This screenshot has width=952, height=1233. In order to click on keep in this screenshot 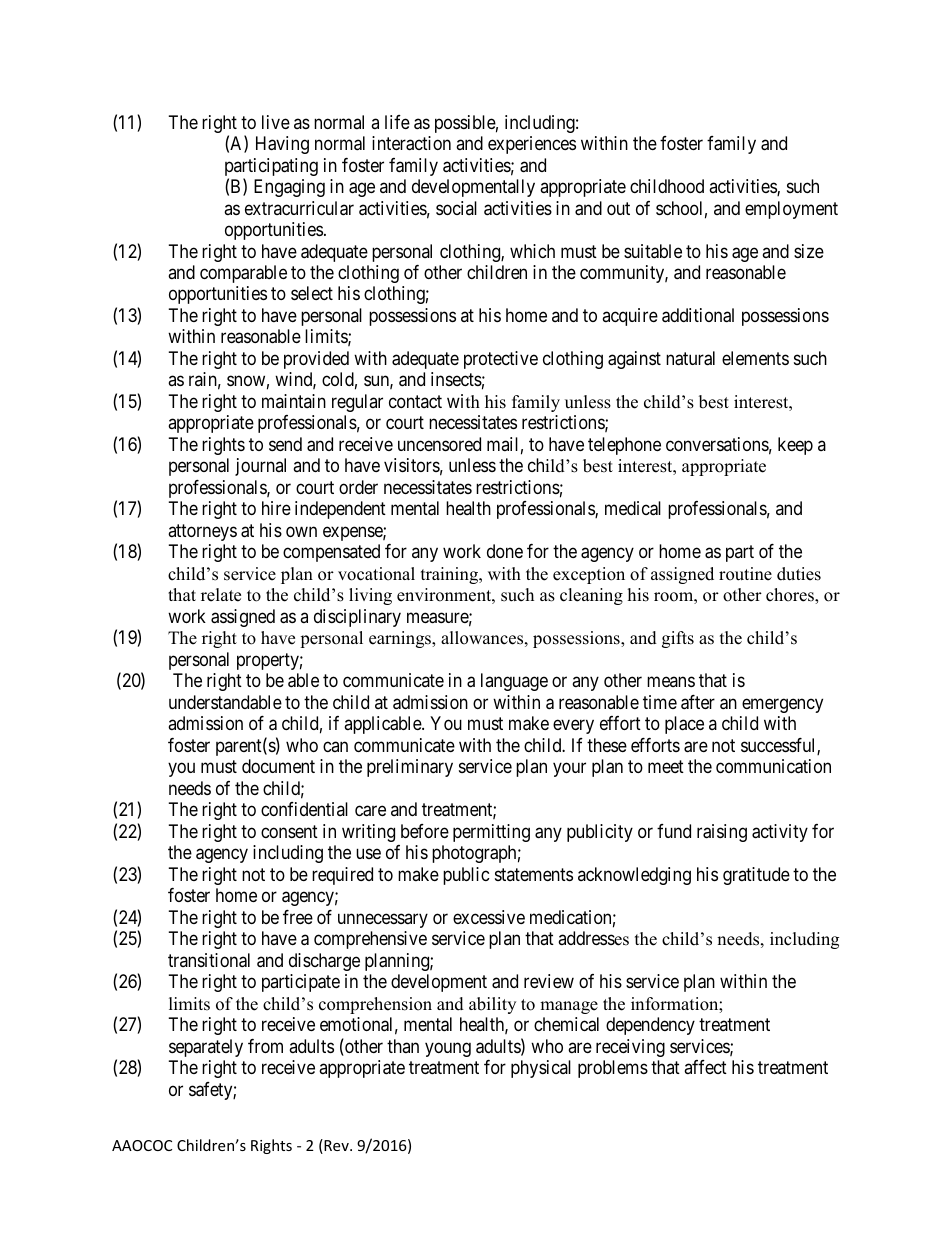, I will do `click(795, 446)`.
